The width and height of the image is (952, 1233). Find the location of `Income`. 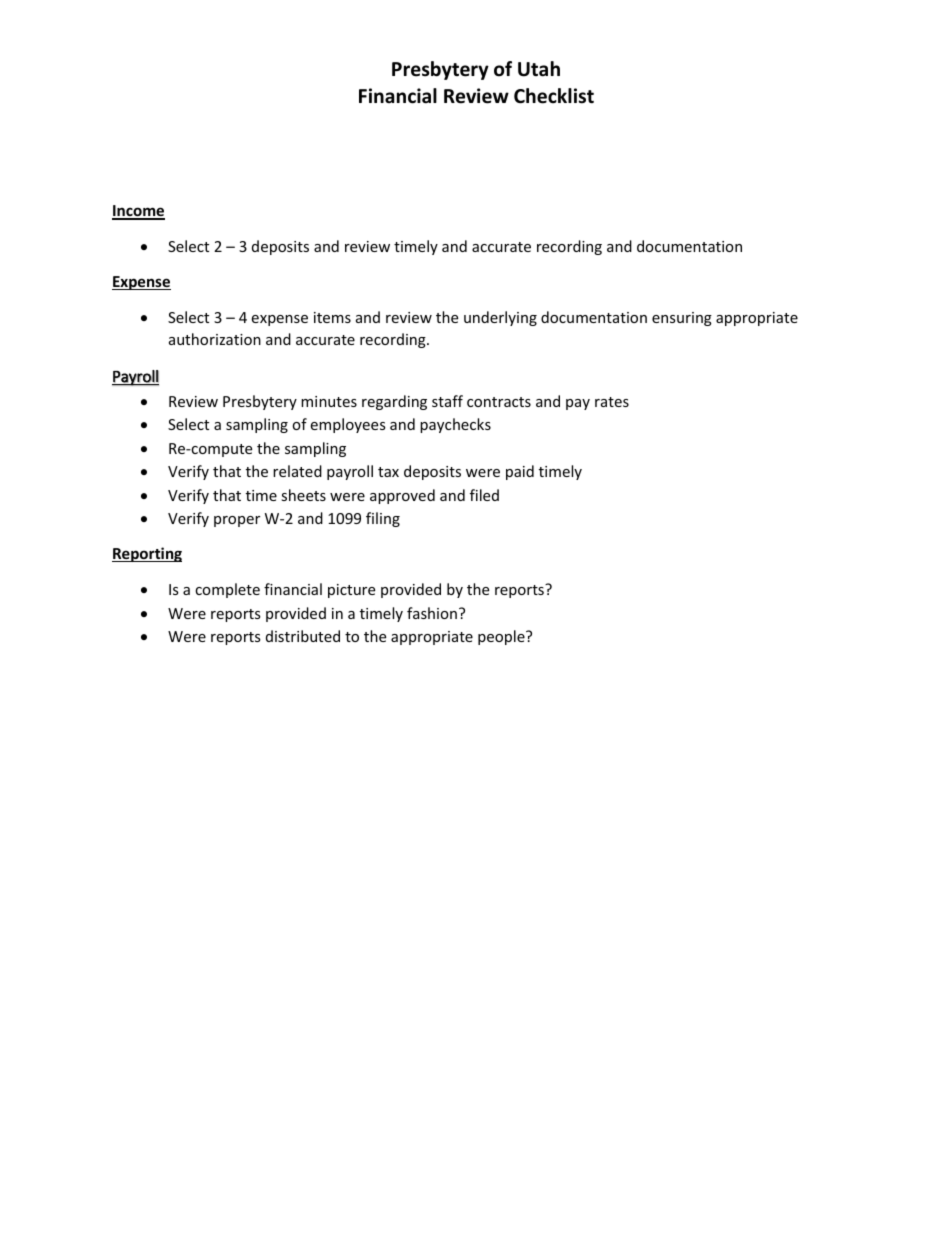

Income is located at coordinates (138, 212).
